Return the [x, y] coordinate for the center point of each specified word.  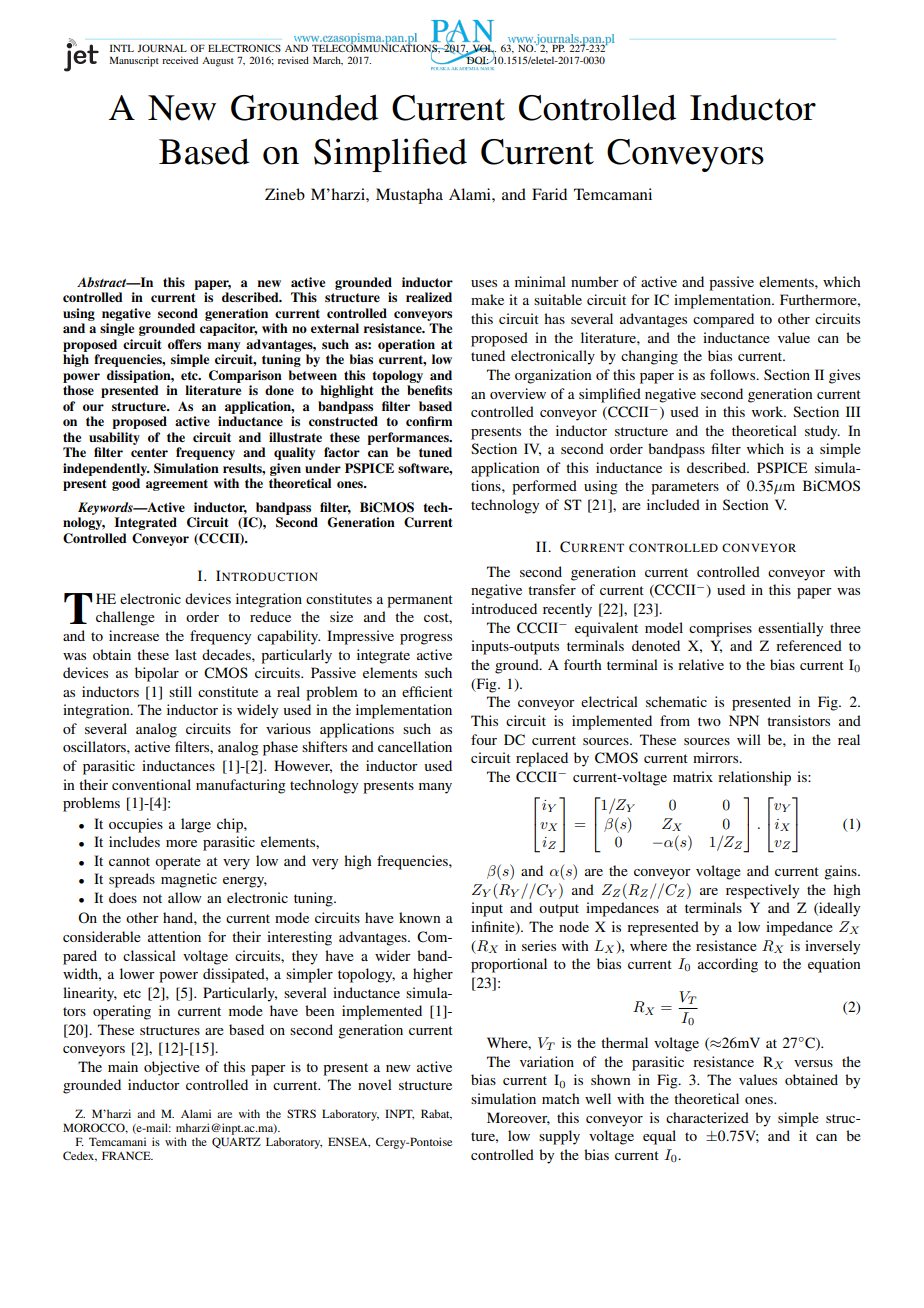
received [180, 60]
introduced [504, 608]
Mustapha [409, 196]
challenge [125, 618]
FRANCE [127, 1155]
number [595, 281]
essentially [790, 629]
